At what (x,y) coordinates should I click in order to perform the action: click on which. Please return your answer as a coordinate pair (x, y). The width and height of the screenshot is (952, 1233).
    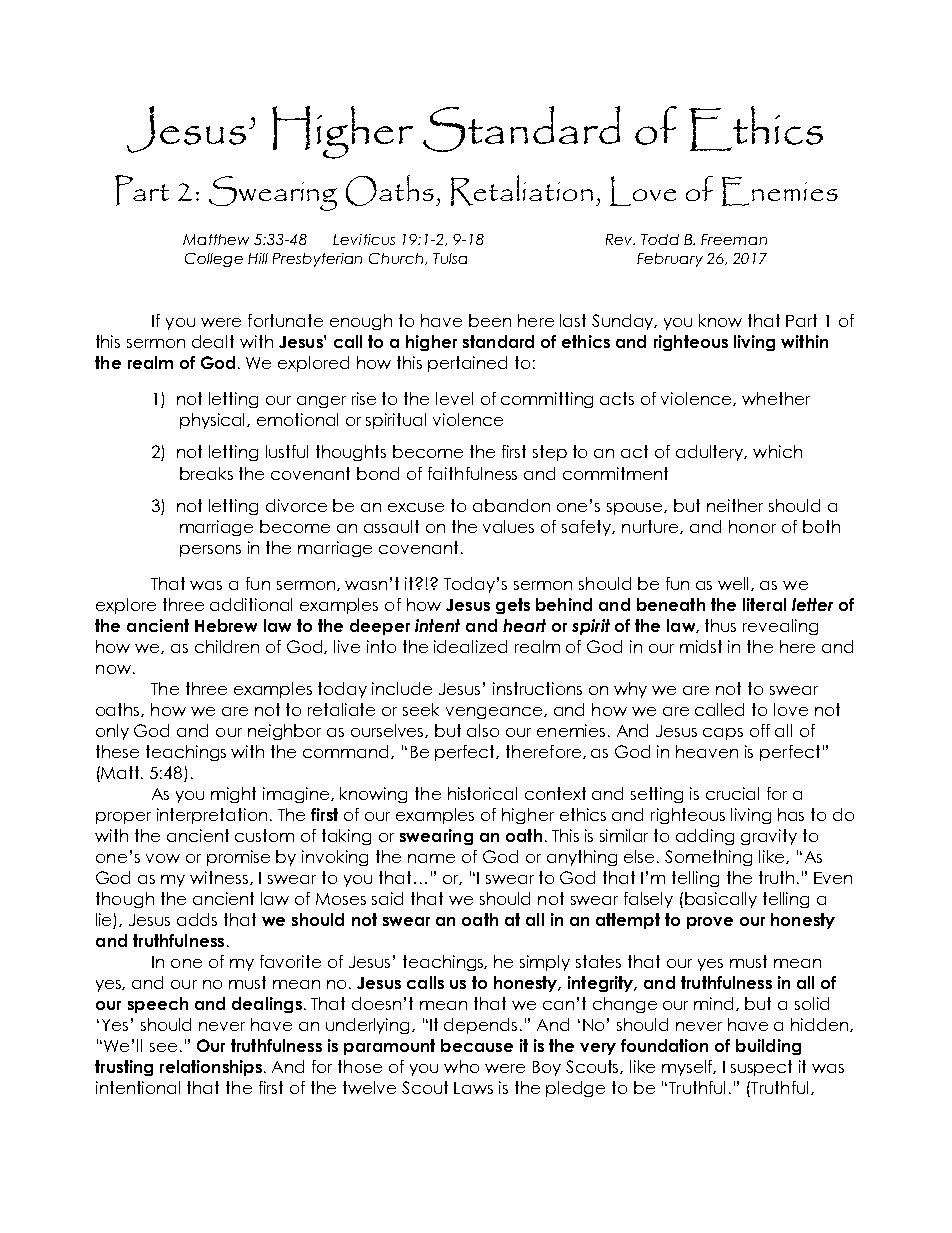
    Looking at the image, I should click on (777, 451).
